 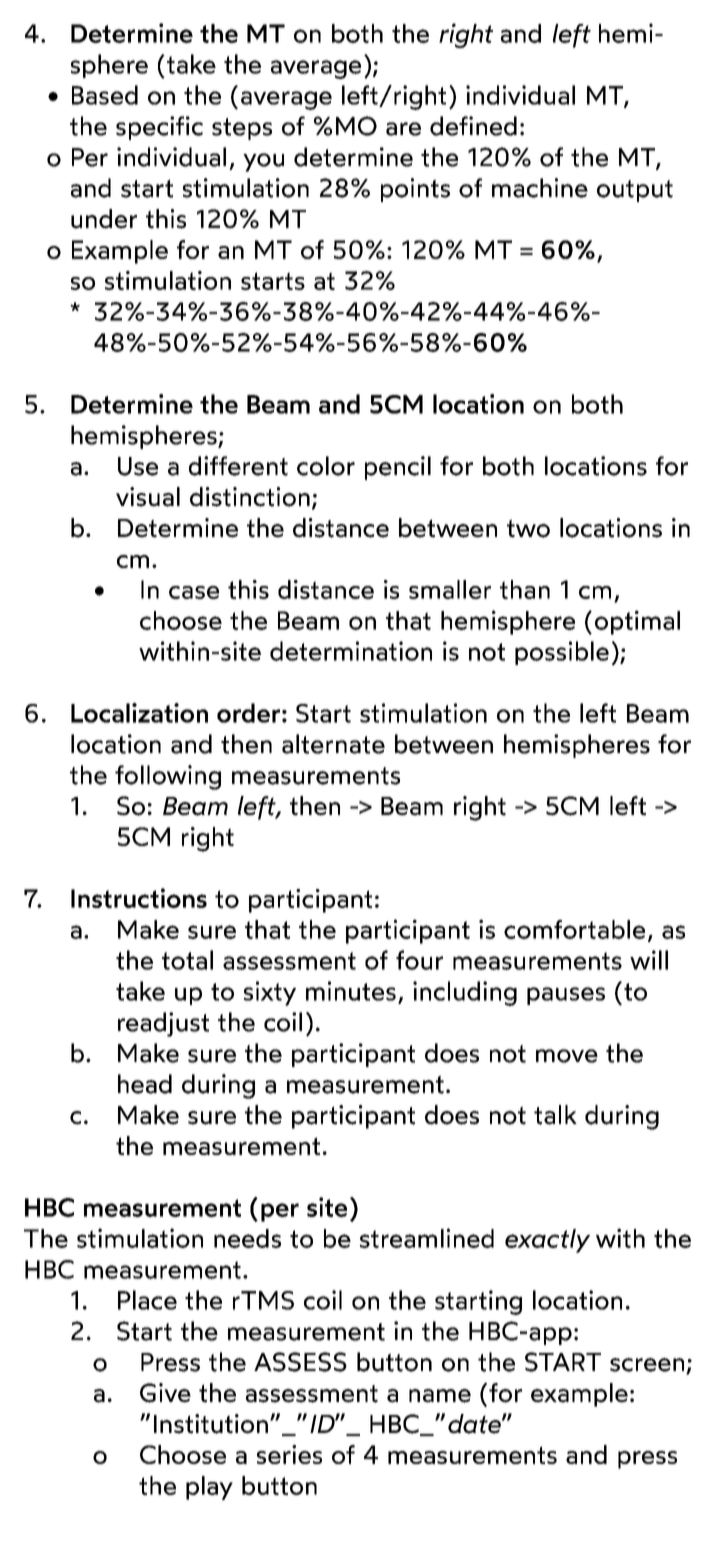 What do you see at coordinates (574, 929) in the image?
I see `comfortable` at bounding box center [574, 929].
